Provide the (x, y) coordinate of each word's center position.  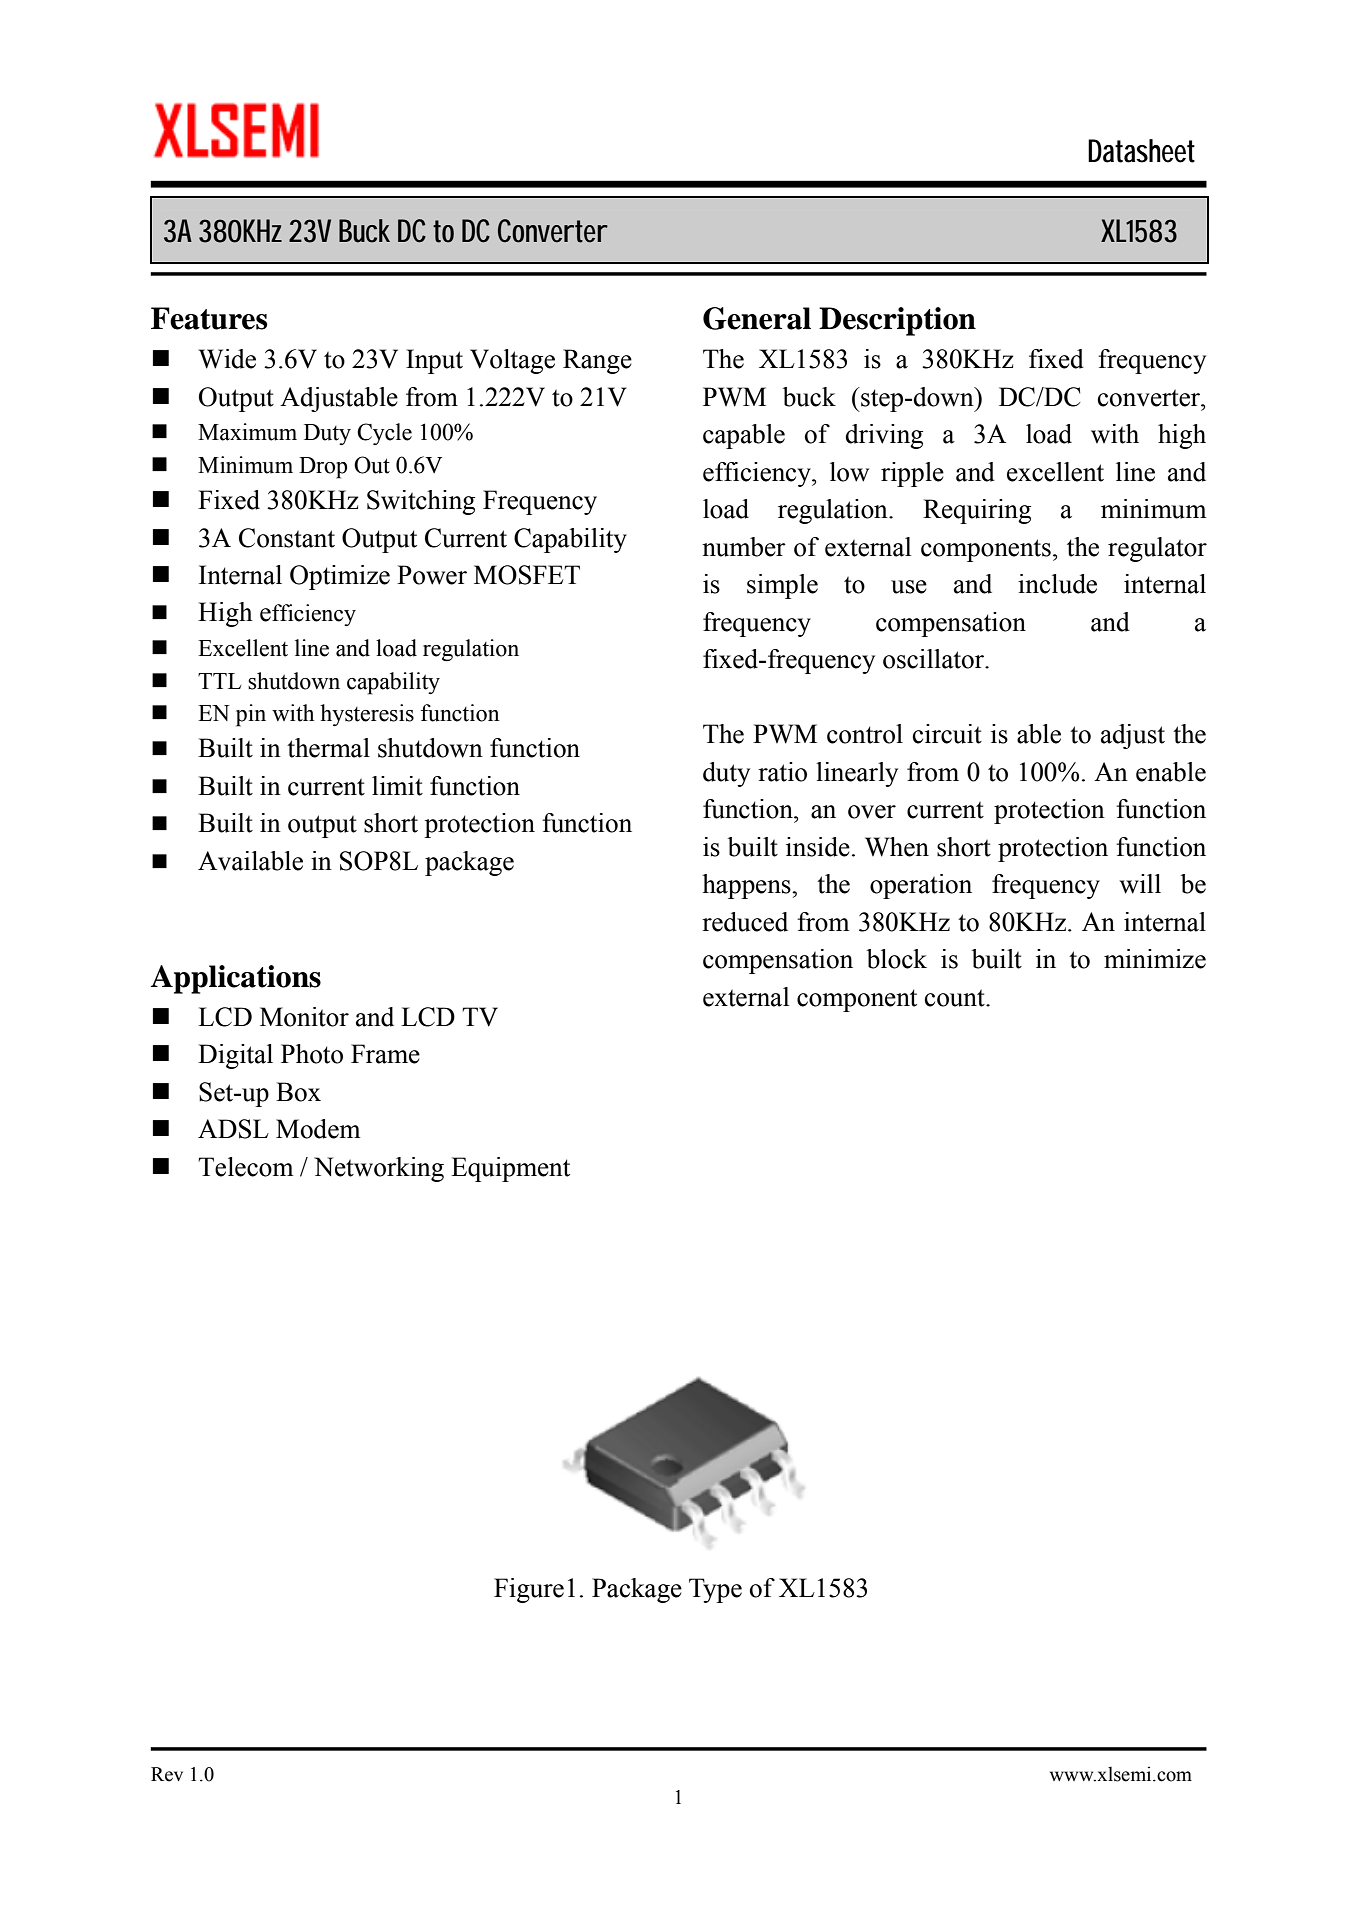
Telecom (245, 1167)
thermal (328, 748)
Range (597, 361)
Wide (227, 359)
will (1140, 884)
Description (897, 321)
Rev (167, 1774)
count (956, 998)
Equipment (510, 1169)
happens (747, 886)
